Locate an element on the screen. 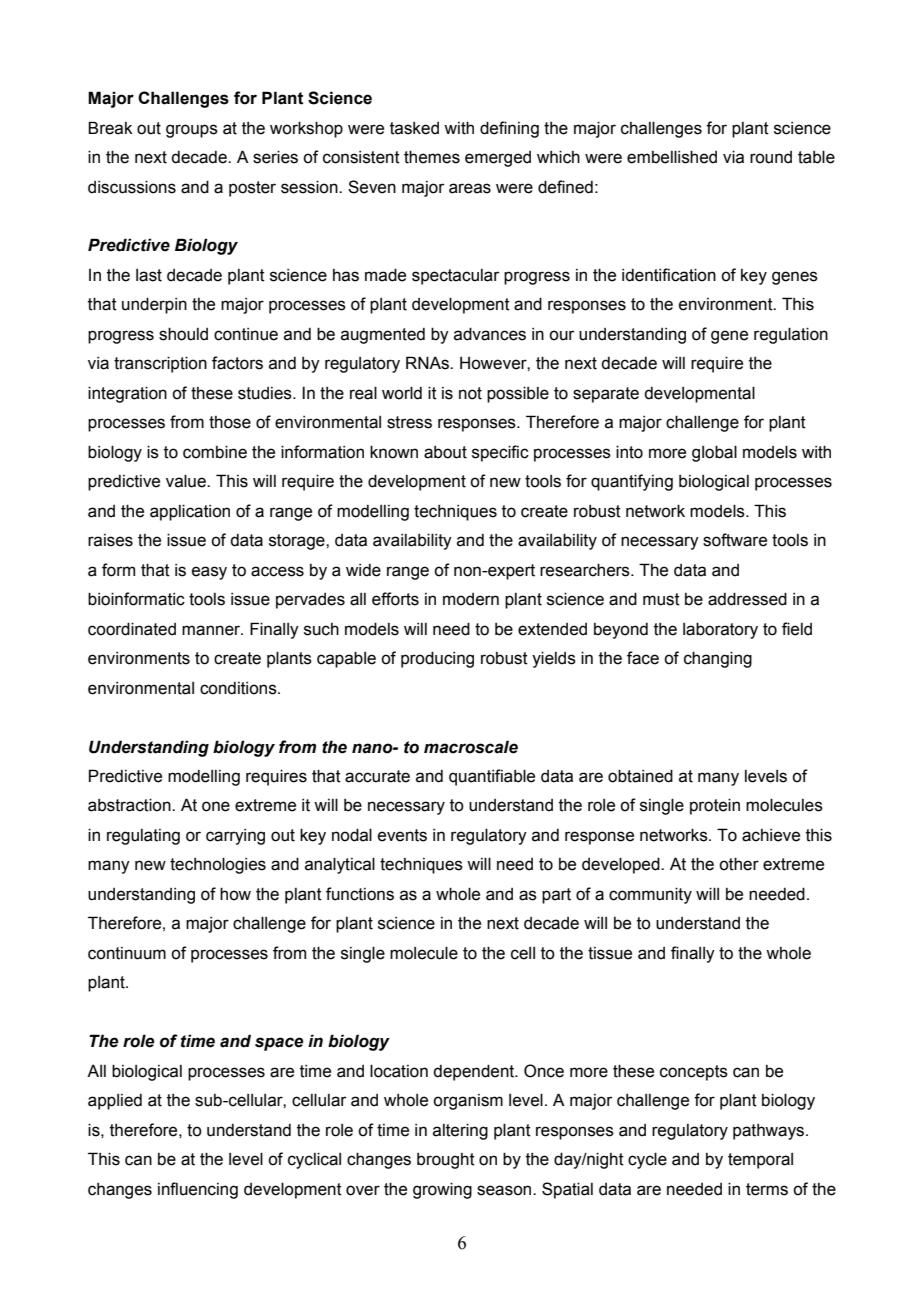  one is located at coordinates (216, 806).
